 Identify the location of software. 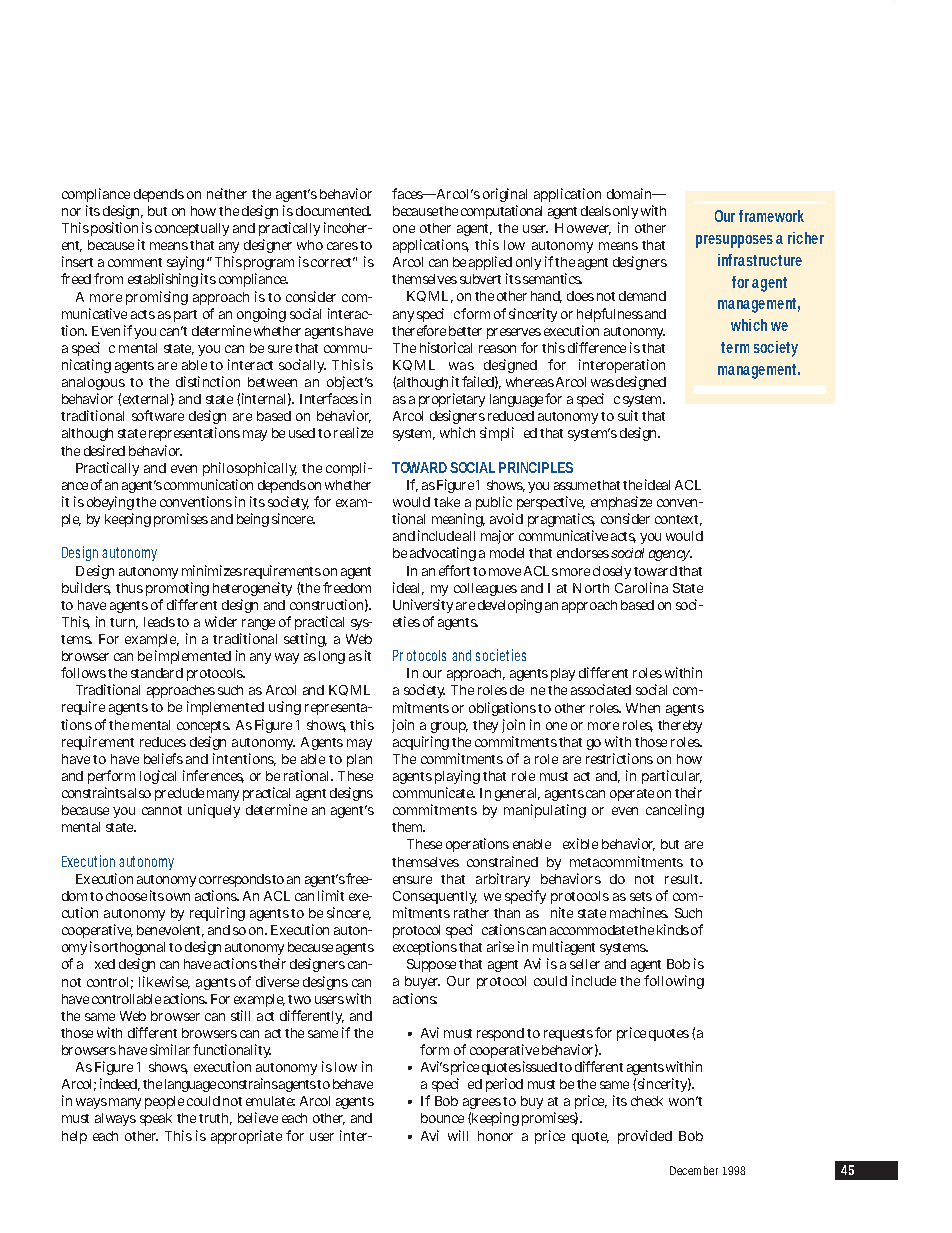
(158, 415).
